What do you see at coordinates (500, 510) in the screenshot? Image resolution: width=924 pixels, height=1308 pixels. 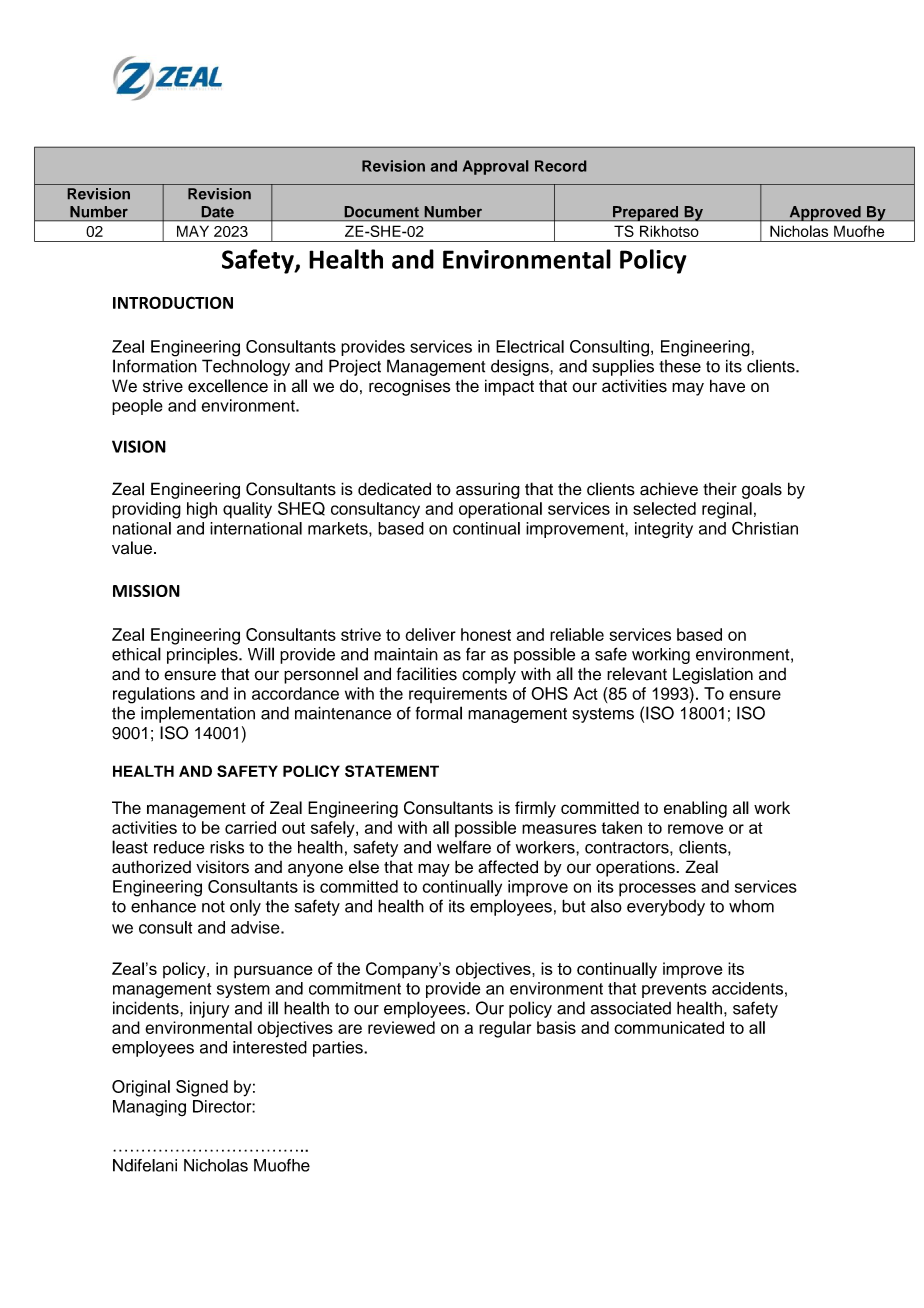 I see `operational` at bounding box center [500, 510].
